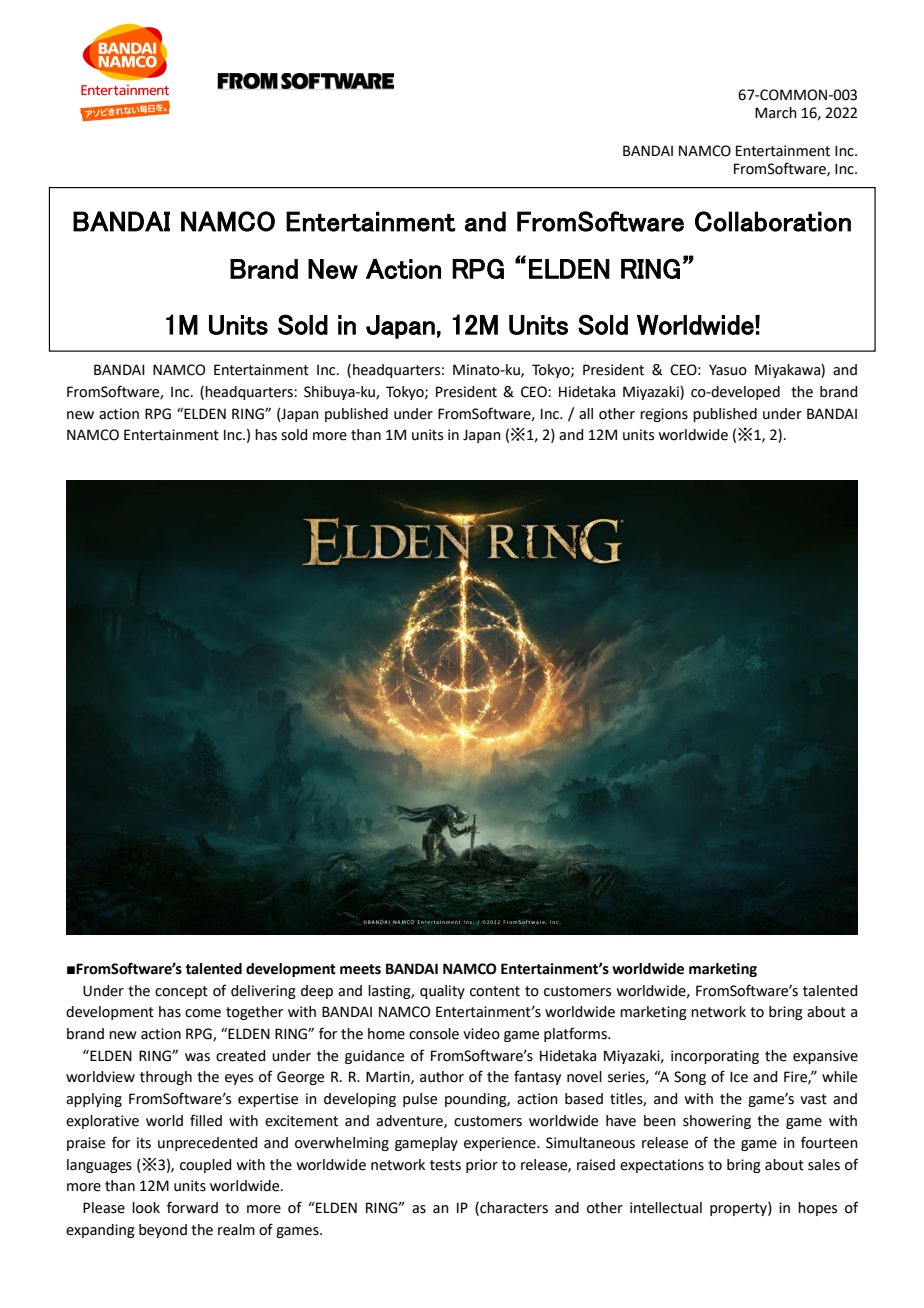 The width and height of the page is (924, 1308). What do you see at coordinates (203, 1013) in the page?
I see `come` at bounding box center [203, 1013].
